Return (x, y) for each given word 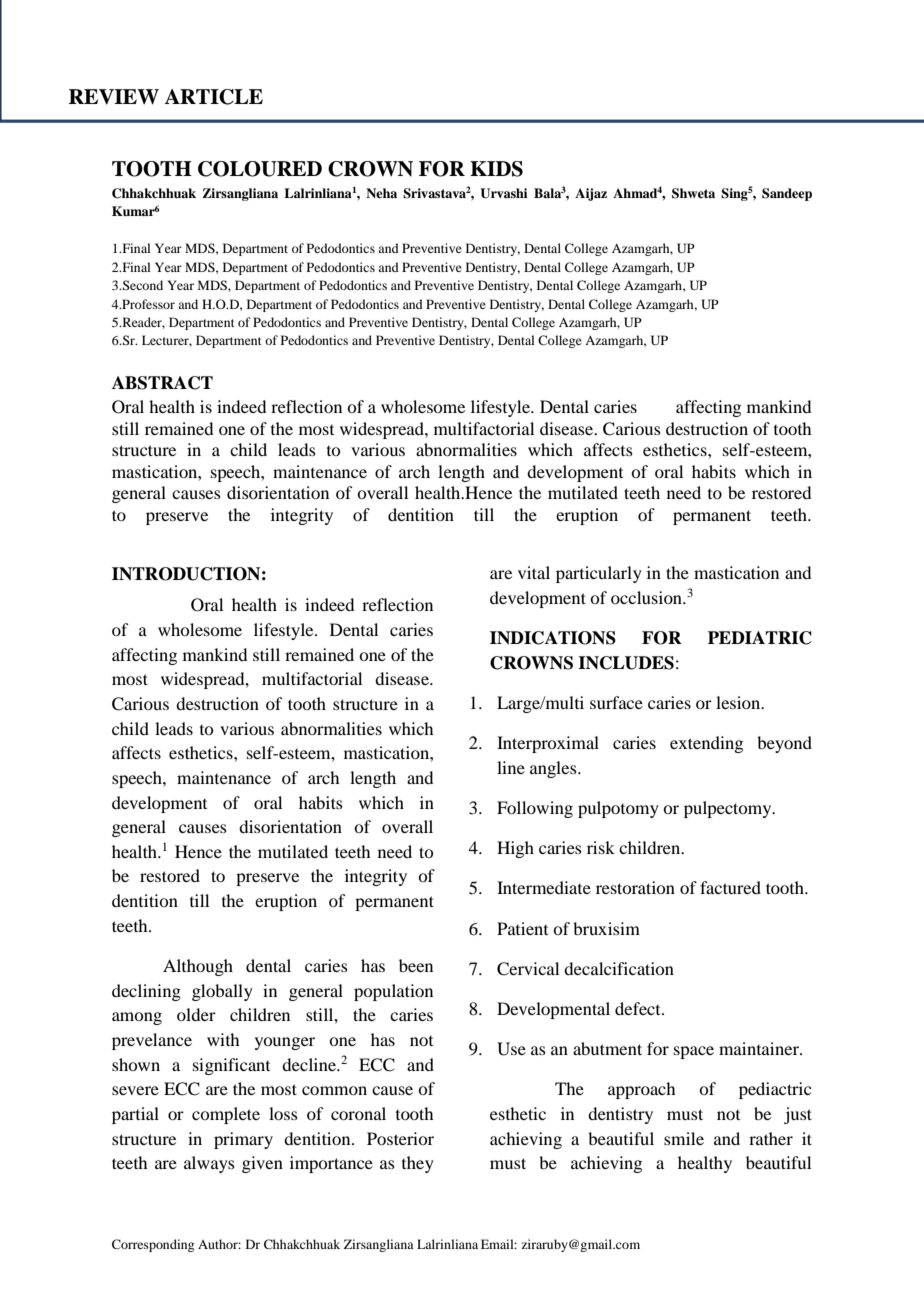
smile (684, 1138)
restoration (635, 887)
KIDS (496, 169)
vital (534, 572)
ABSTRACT (162, 383)
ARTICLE (213, 97)
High (515, 849)
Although (198, 967)
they (418, 1164)
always (209, 1164)
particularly (599, 574)
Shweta (693, 193)
